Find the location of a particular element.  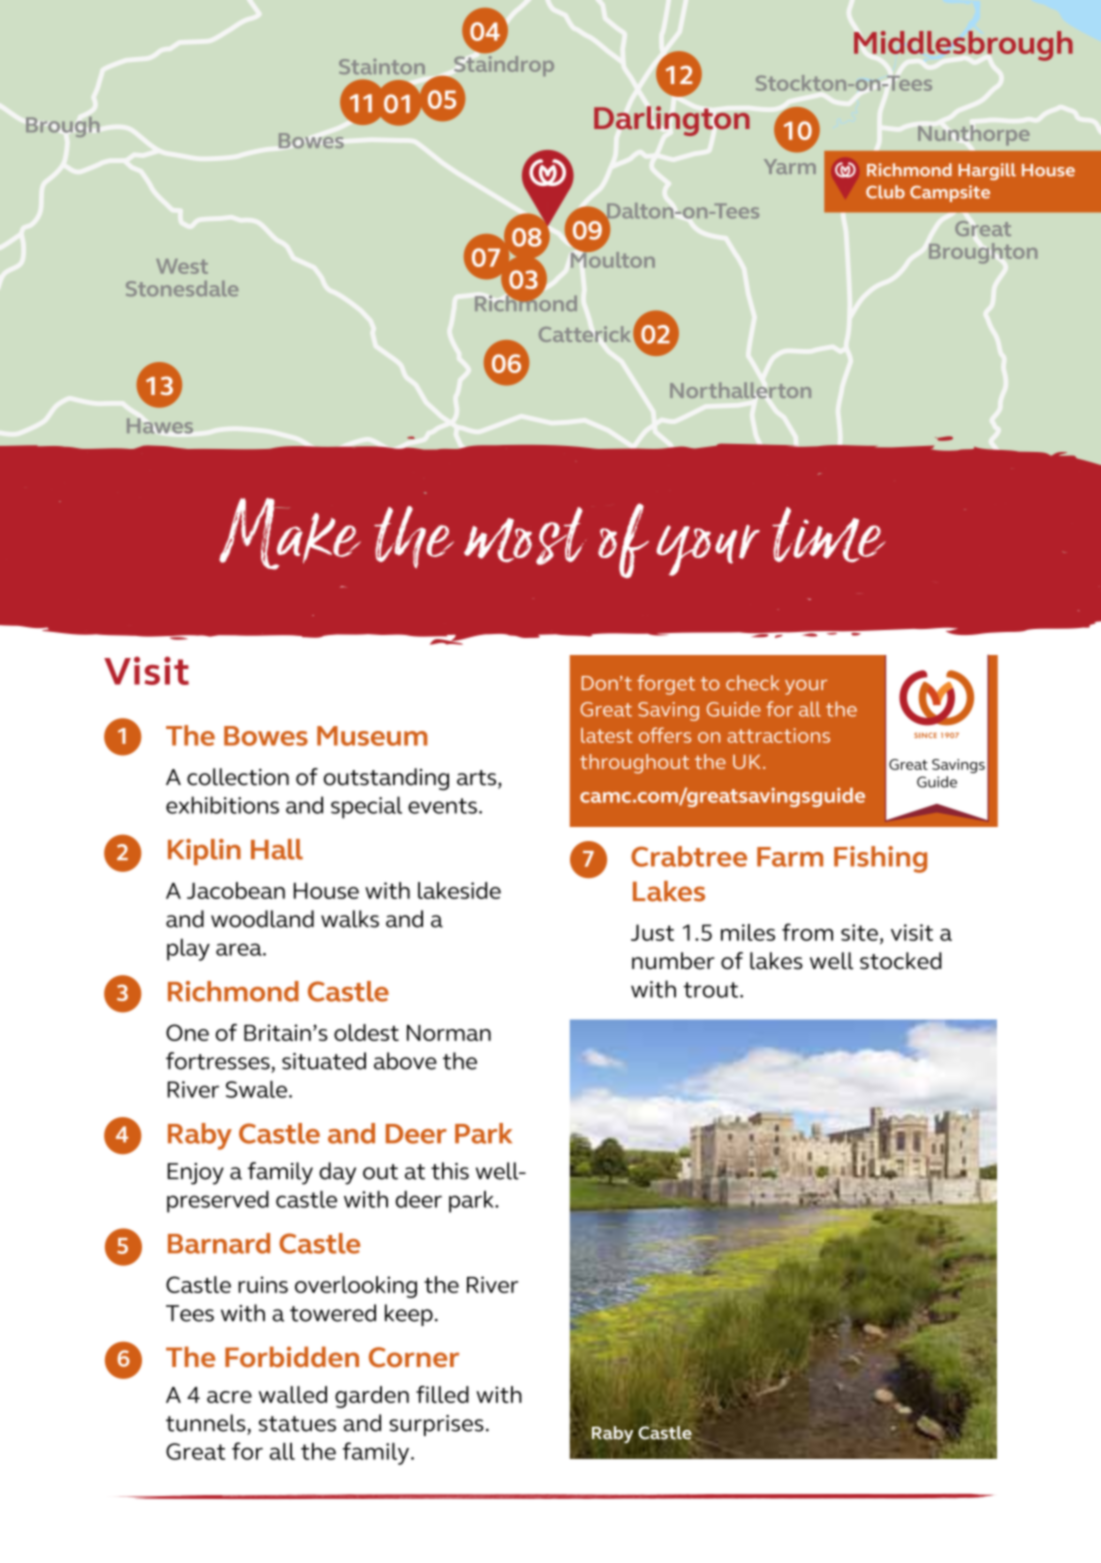

arts is located at coordinates (478, 779).
